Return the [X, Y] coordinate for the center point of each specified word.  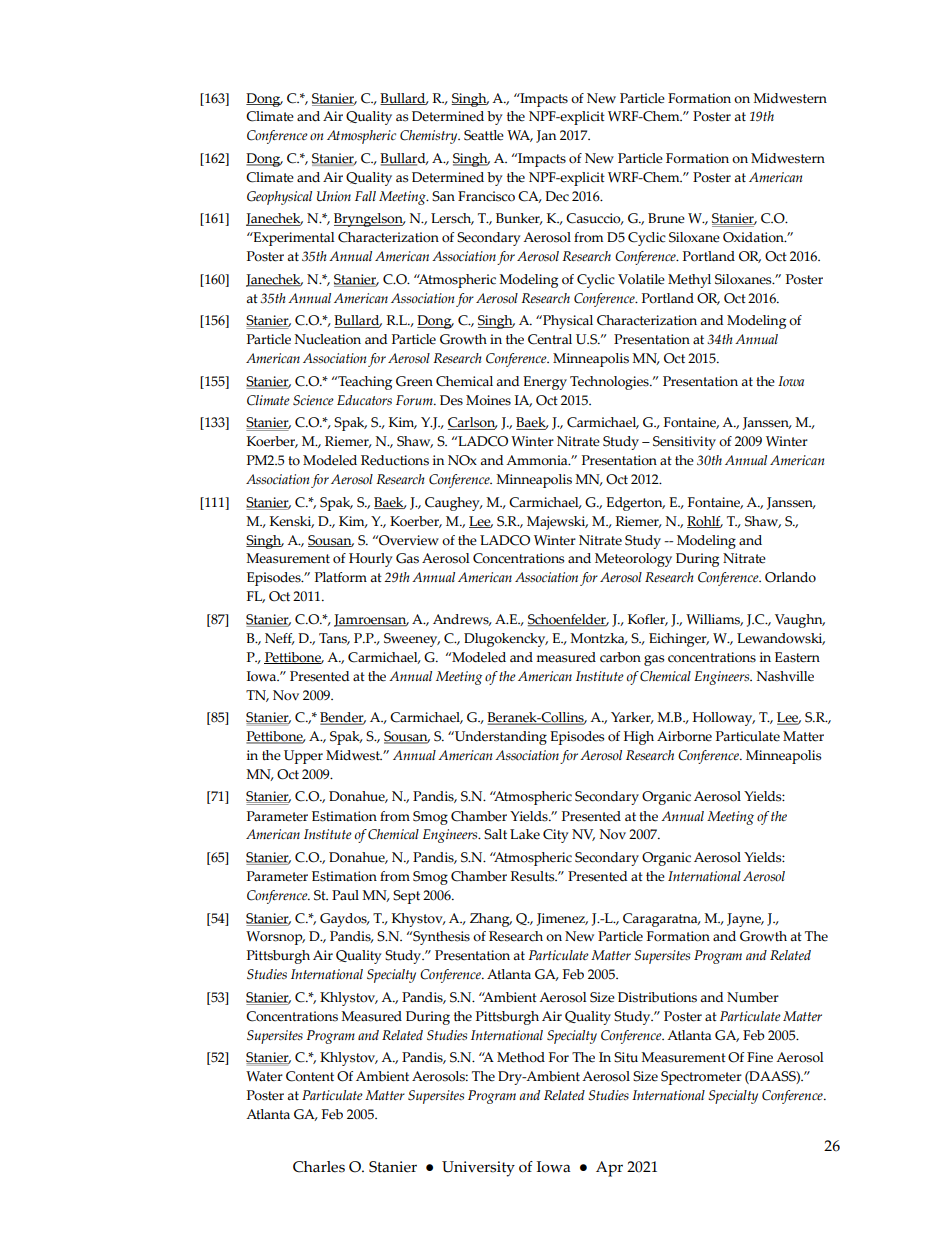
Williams [714, 620]
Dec [557, 196]
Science [313, 400]
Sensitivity [684, 443]
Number [753, 997]
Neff [280, 639]
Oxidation [754, 237]
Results [533, 876]
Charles [319, 1167]
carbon [620, 657]
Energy [545, 383]
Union [334, 196]
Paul [345, 895]
